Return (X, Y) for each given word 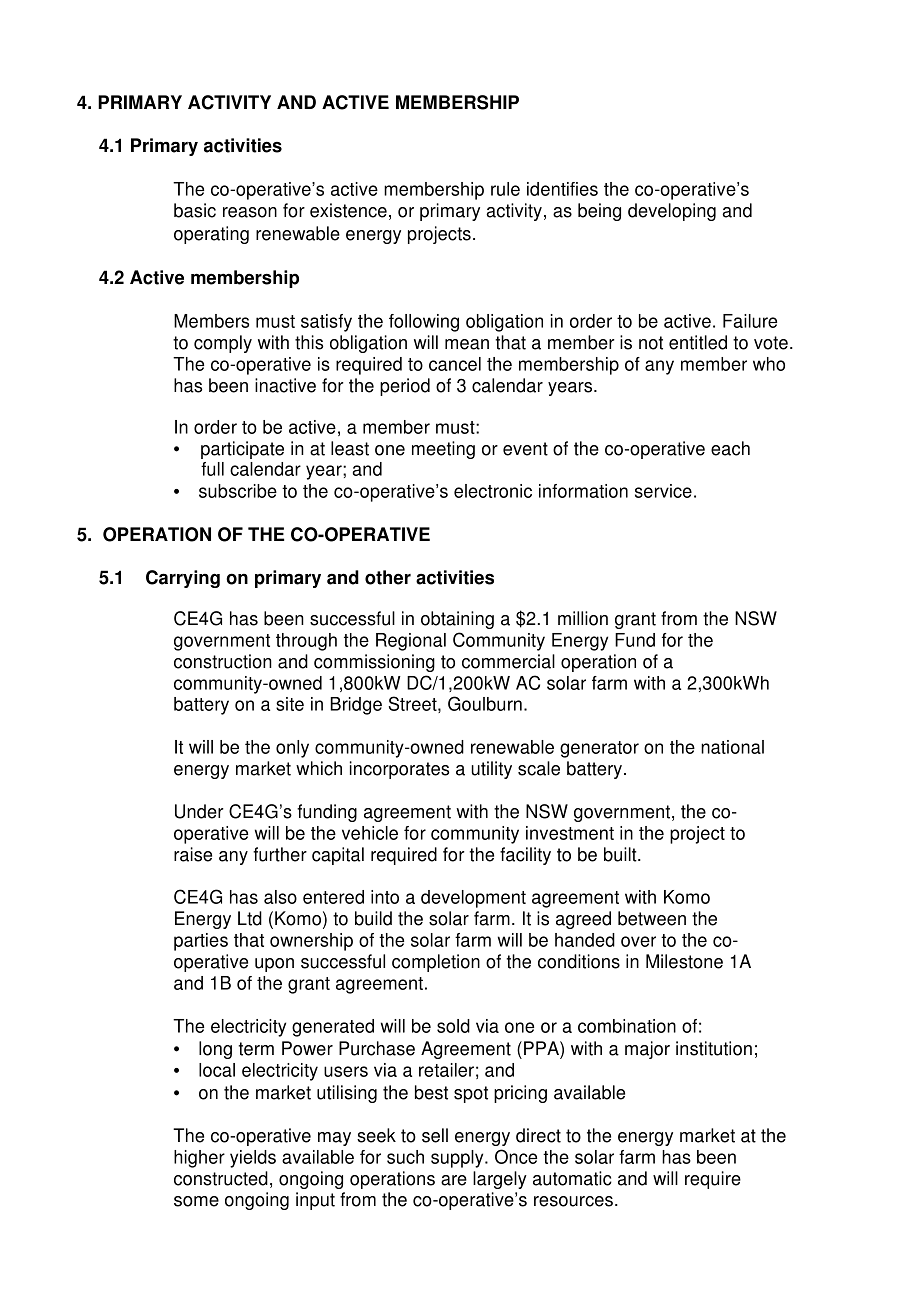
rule (505, 189)
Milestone (684, 961)
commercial (508, 661)
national (732, 747)
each (730, 448)
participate (242, 450)
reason (250, 212)
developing (672, 212)
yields (253, 1159)
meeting (443, 450)
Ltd (250, 918)
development (473, 899)
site (290, 704)
